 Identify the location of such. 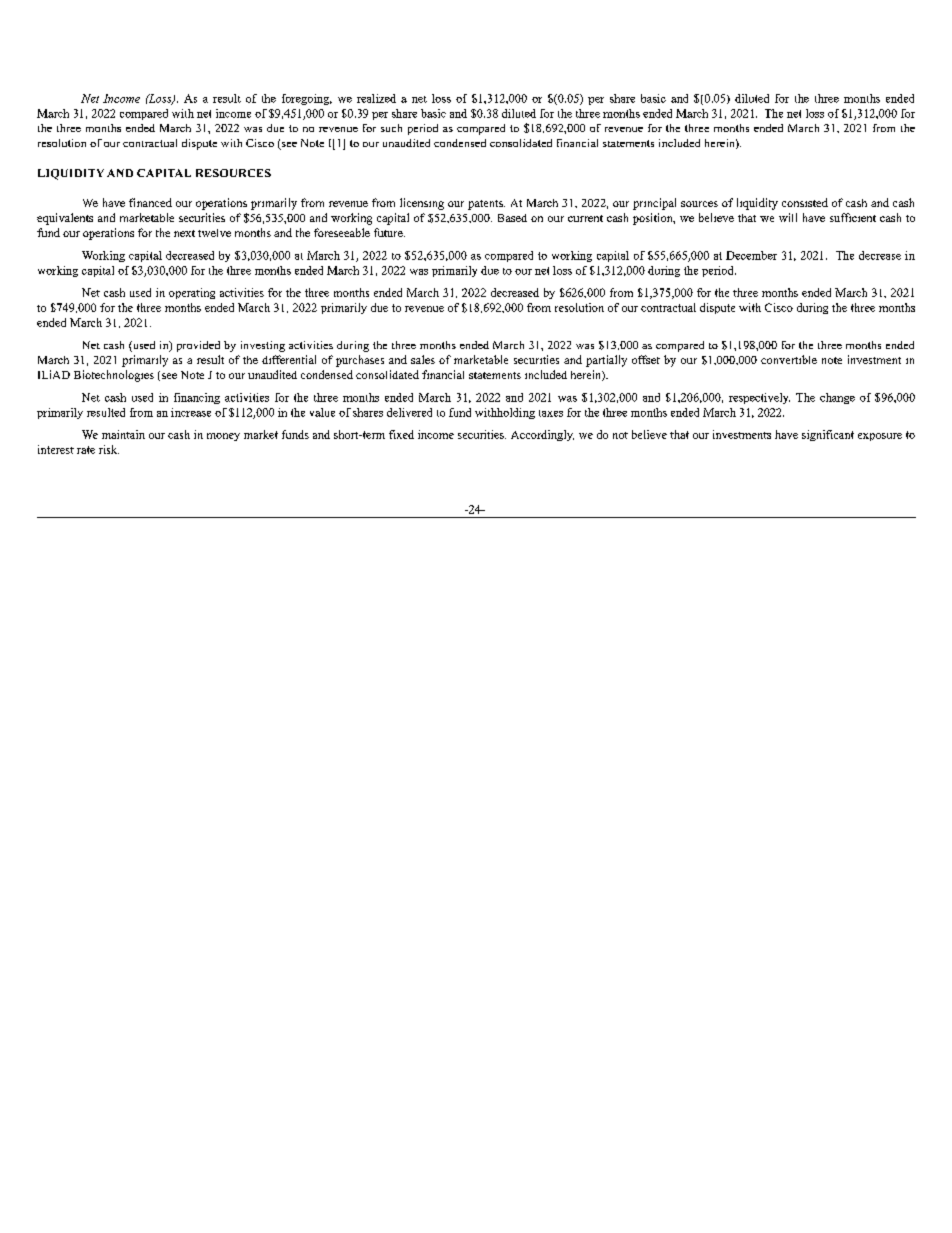
(391, 128).
